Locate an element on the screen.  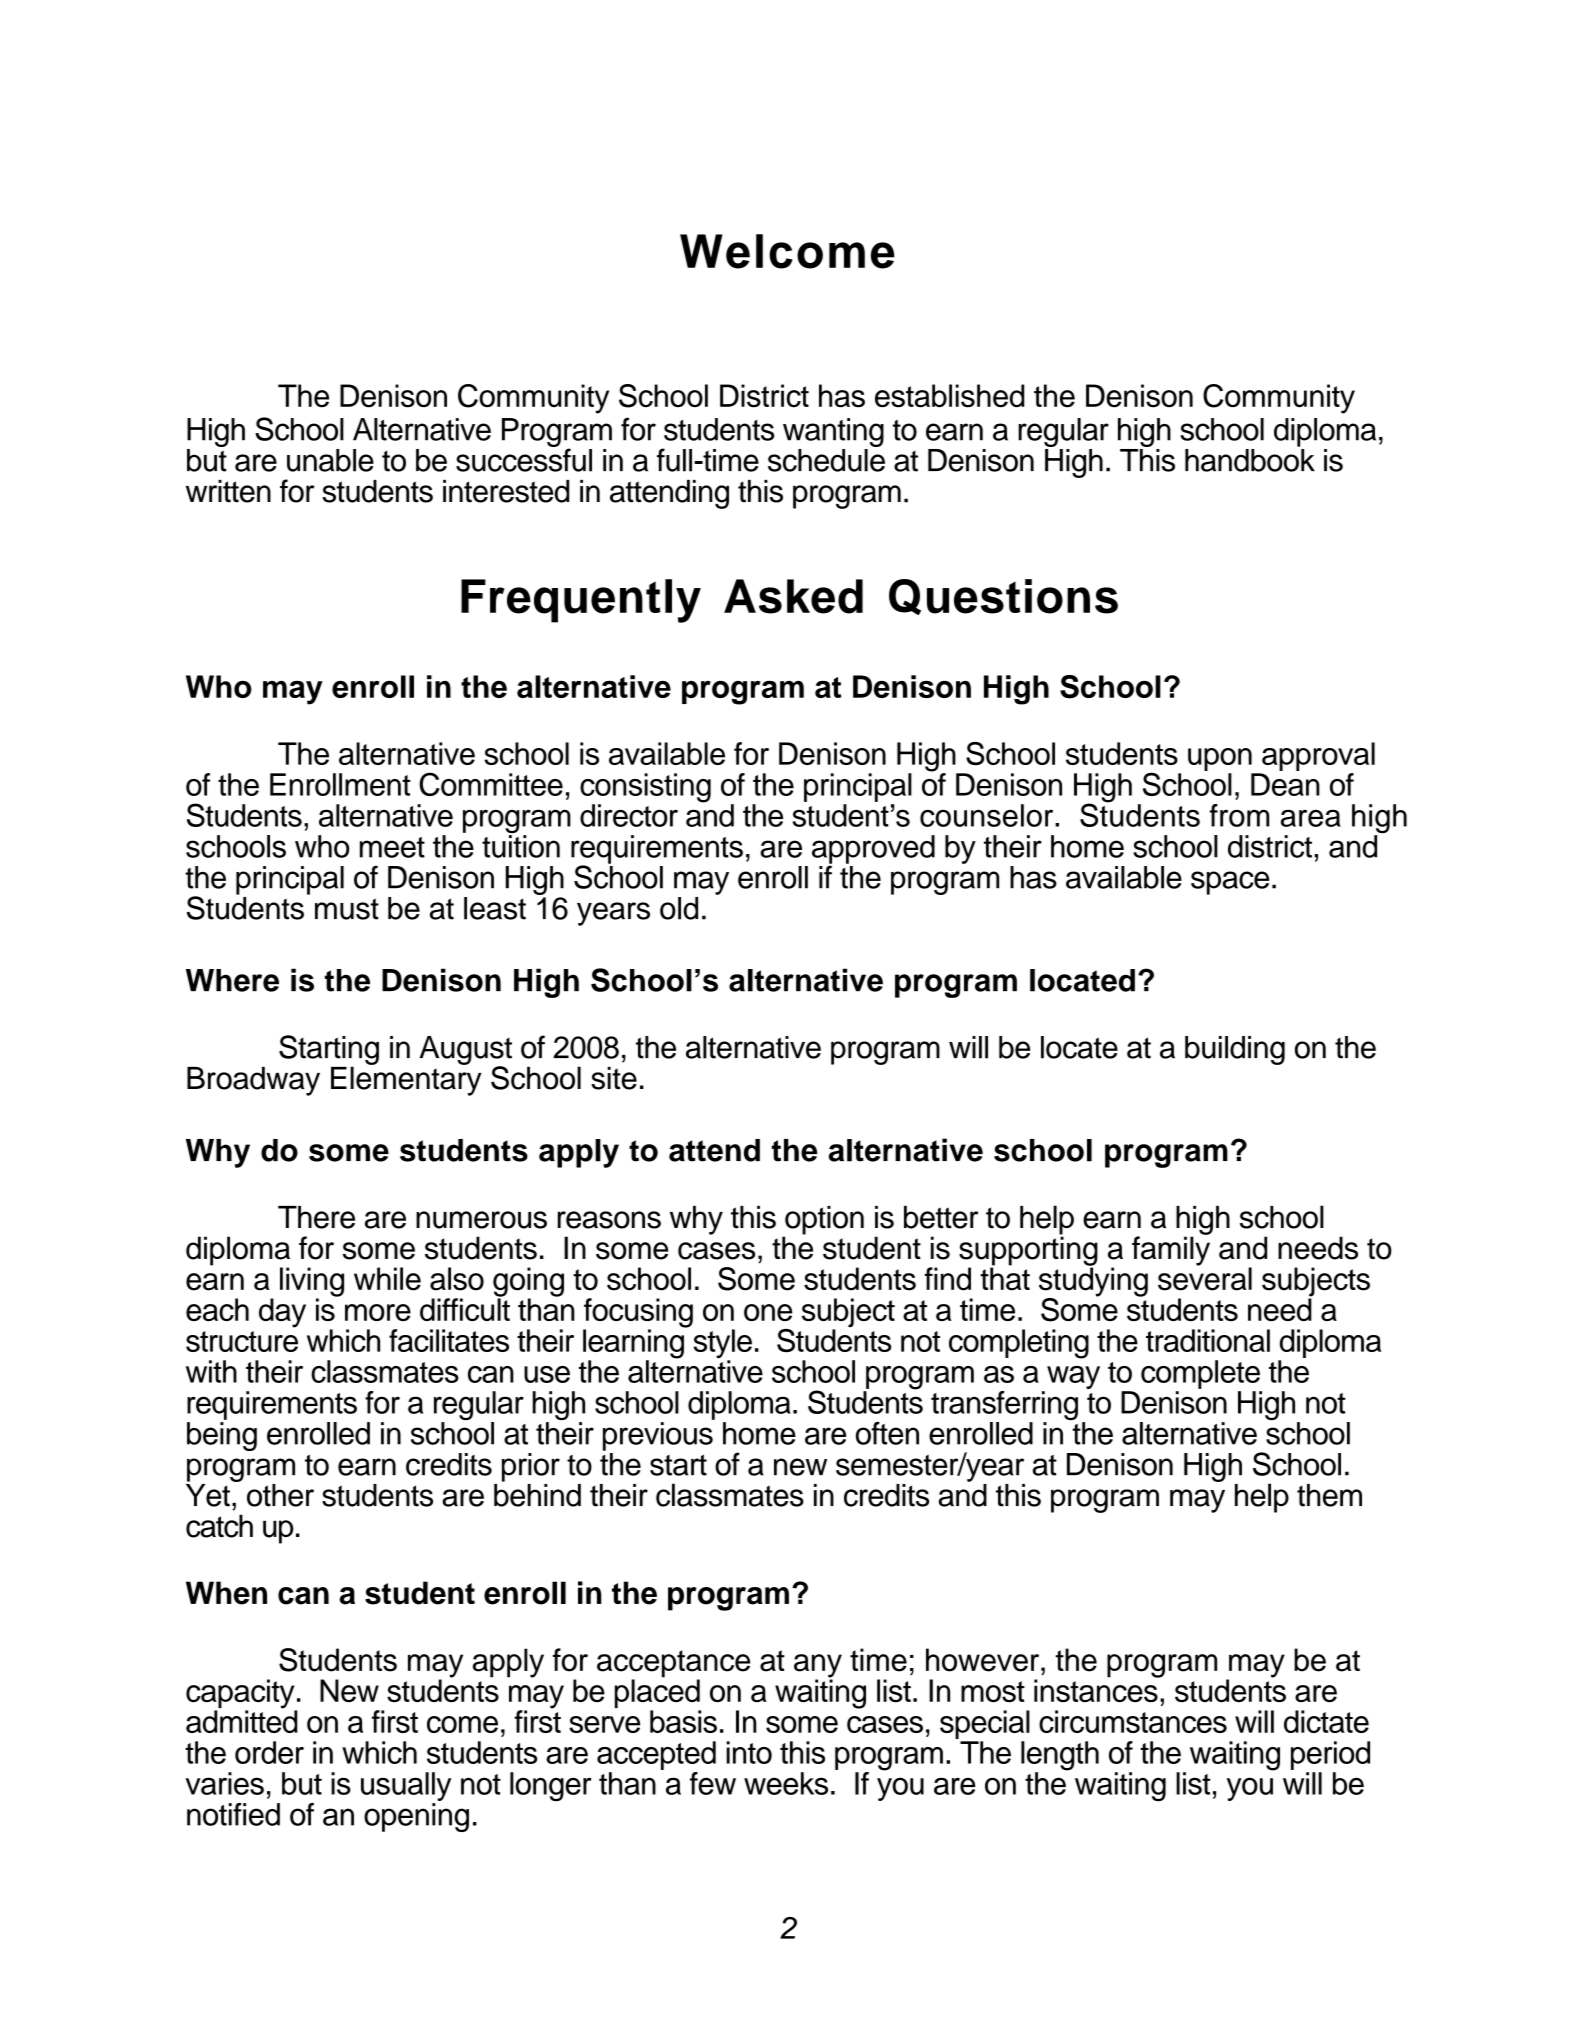
usually is located at coordinates (406, 1786).
